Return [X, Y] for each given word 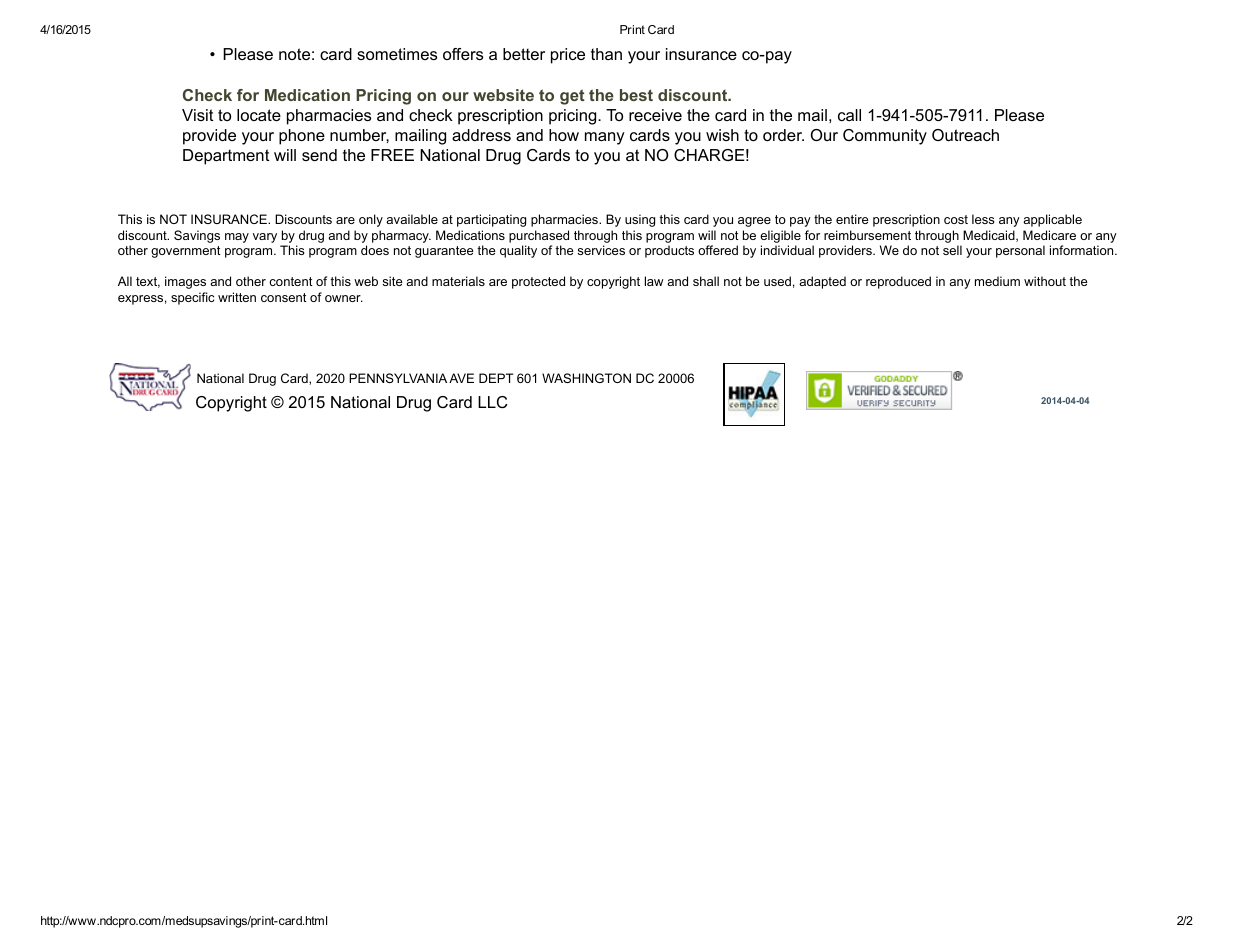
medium [997, 281]
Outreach [965, 135]
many [605, 138]
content [291, 281]
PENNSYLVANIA [398, 378]
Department [226, 157]
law [654, 281]
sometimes [397, 54]
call [849, 115]
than [606, 54]
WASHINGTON [586, 378]
